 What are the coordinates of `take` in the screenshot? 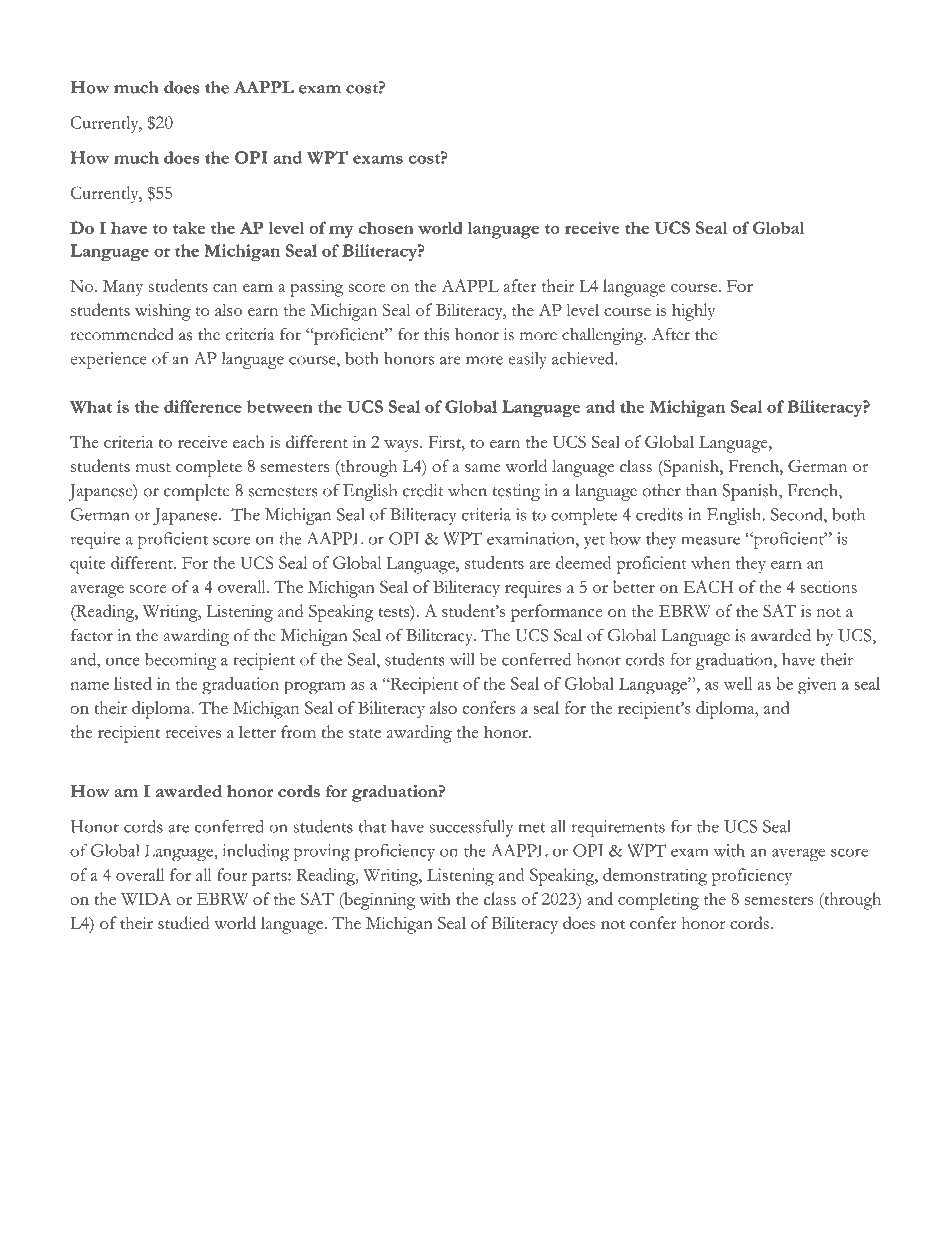 It's located at (189, 227).
